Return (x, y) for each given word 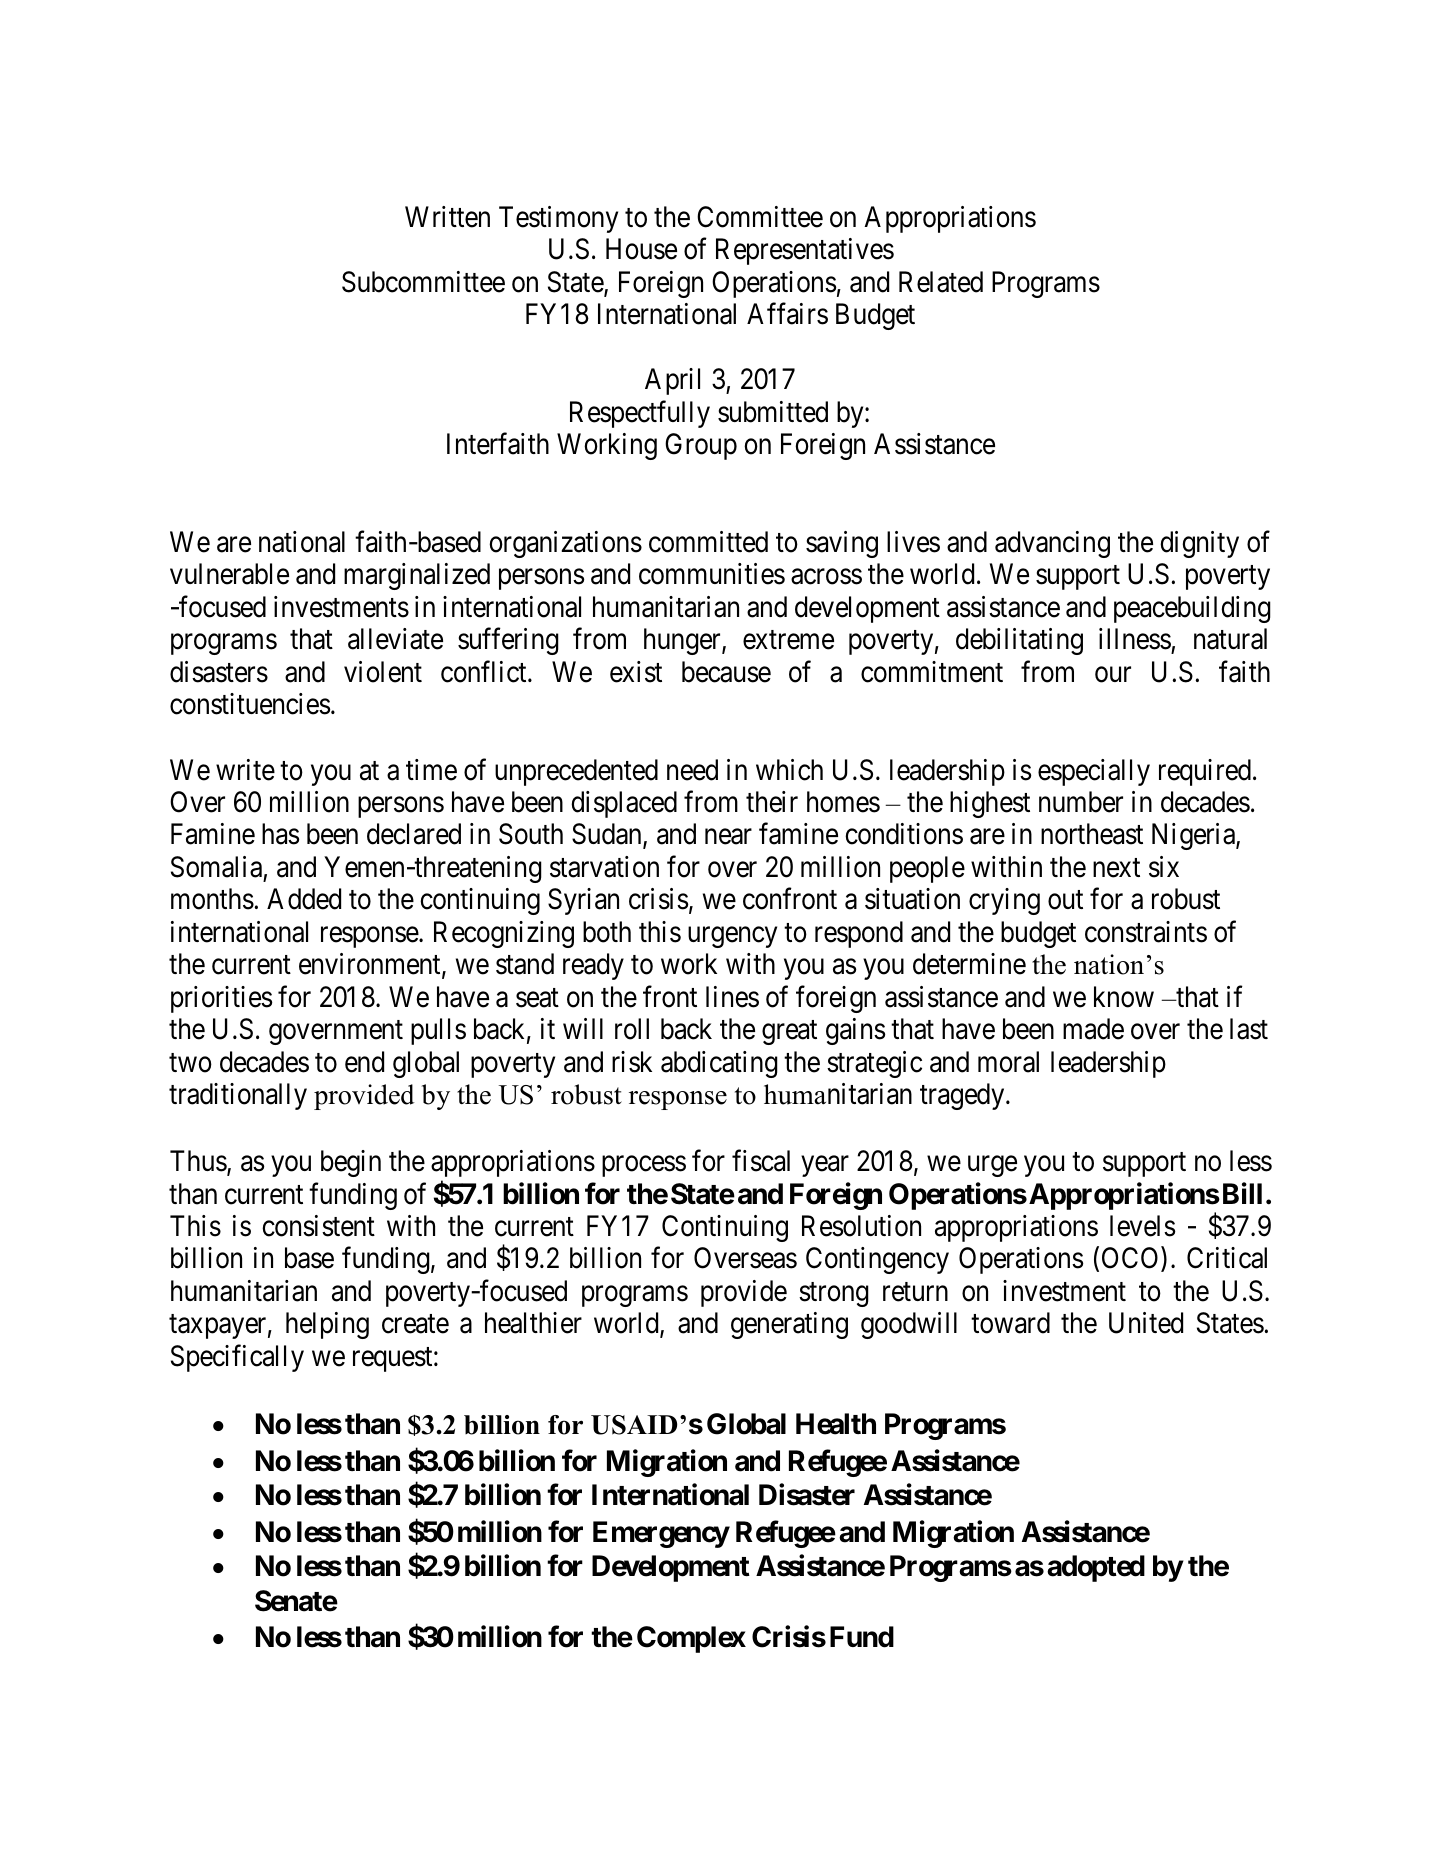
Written (447, 217)
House (641, 249)
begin (351, 1163)
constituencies (250, 704)
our (1113, 675)
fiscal (761, 1161)
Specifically (237, 1358)
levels (1142, 1226)
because (726, 672)
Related (941, 282)
